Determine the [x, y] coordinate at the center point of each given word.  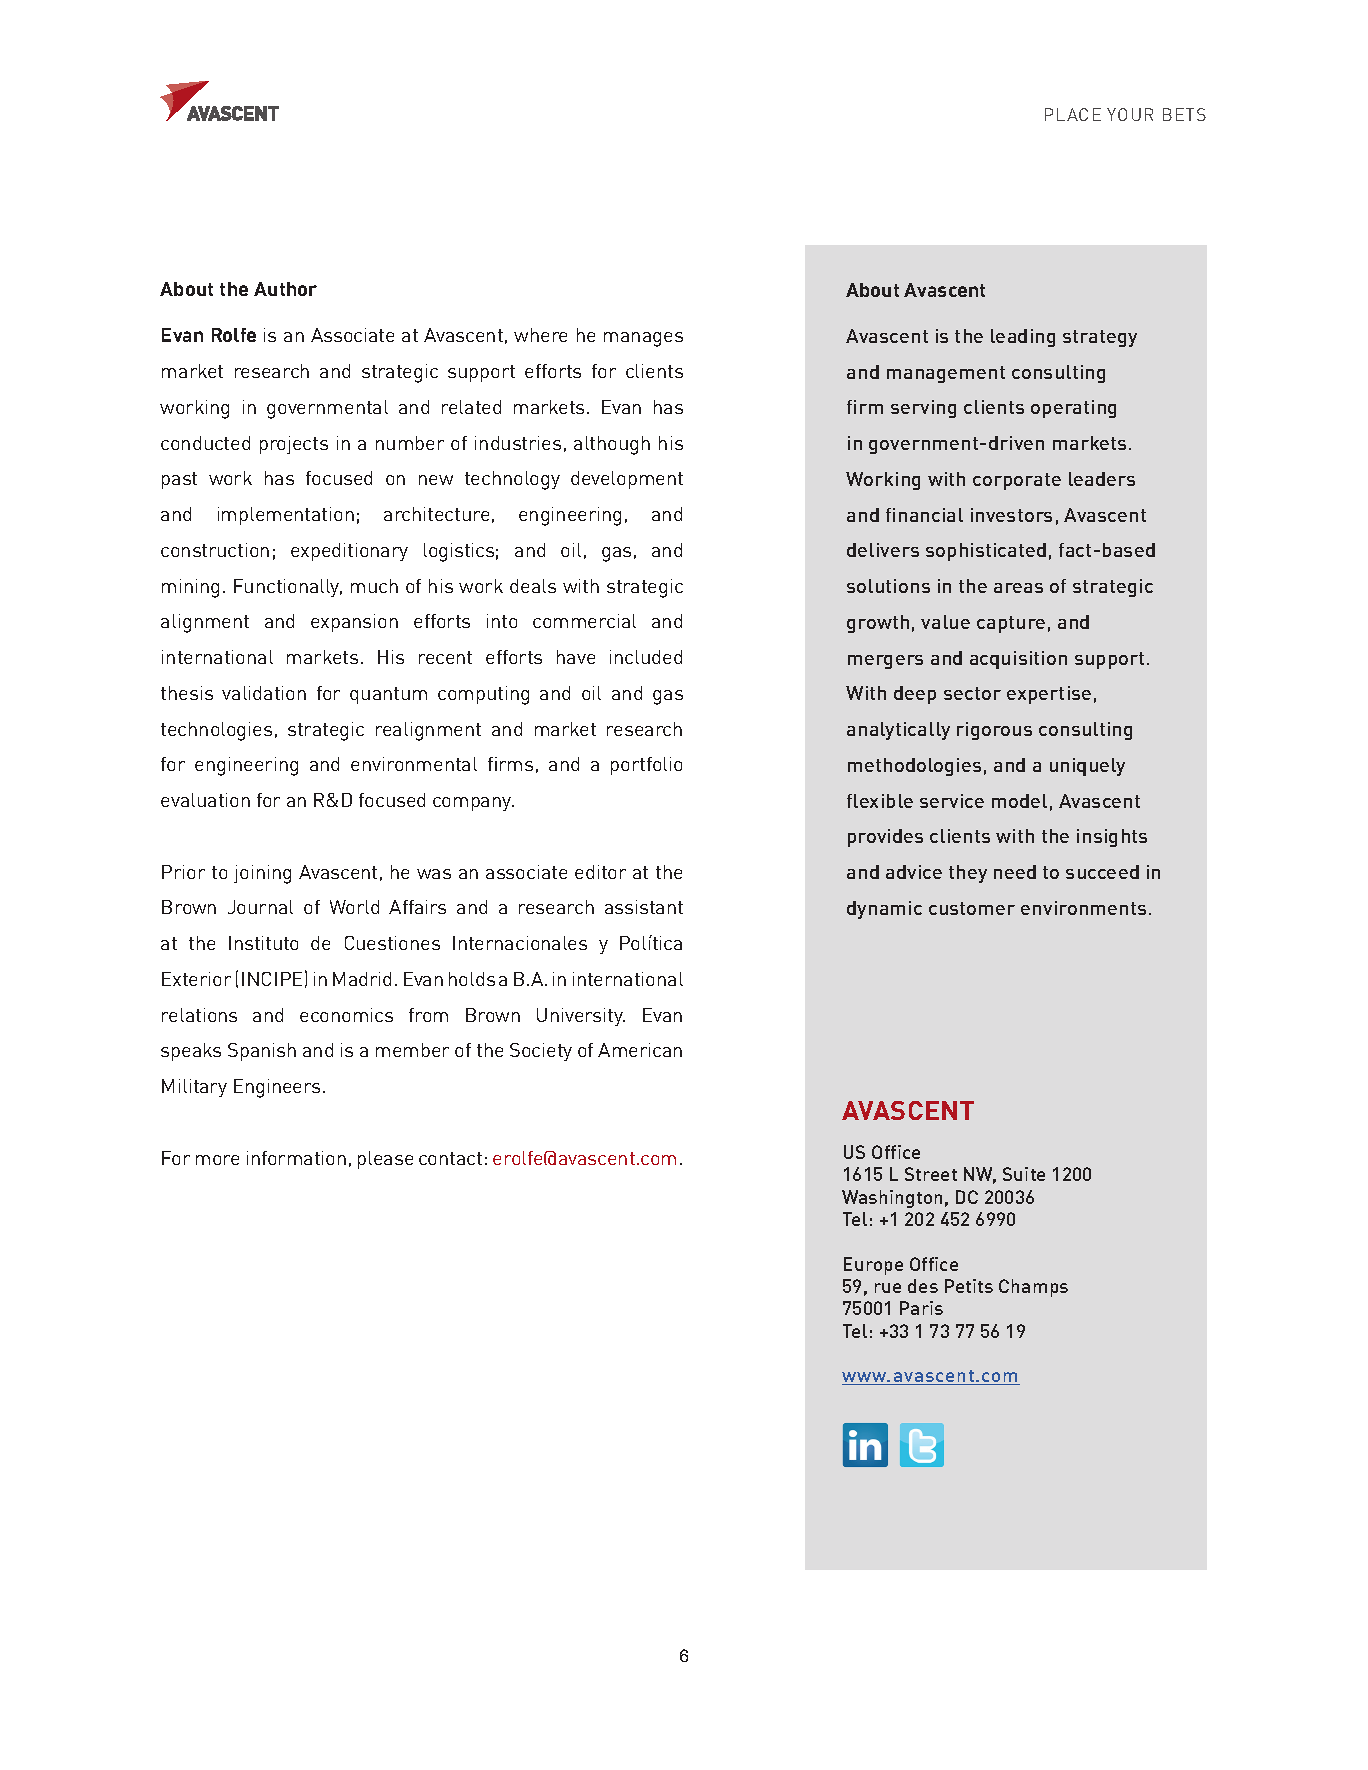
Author [285, 289]
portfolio [646, 766]
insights [1112, 838]
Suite [1024, 1174]
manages [643, 339]
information [296, 1158]
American [640, 1050]
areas [1018, 588]
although [612, 445]
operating [1073, 409]
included [646, 657]
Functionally [288, 588]
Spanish [262, 1052]
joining [262, 874]
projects [294, 445]
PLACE [1073, 114]
